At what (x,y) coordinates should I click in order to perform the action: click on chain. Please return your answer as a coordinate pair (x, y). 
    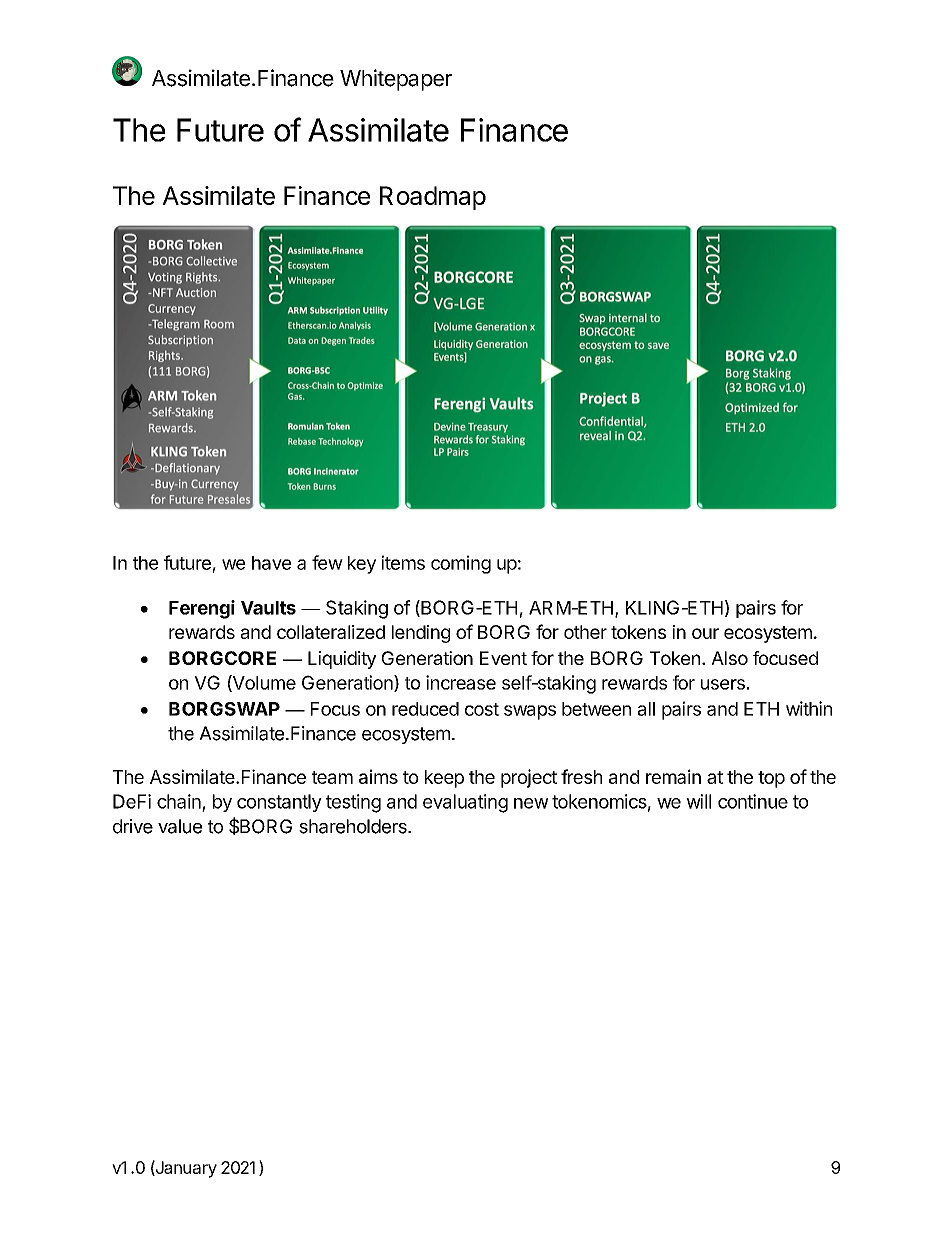
    Looking at the image, I should click on (179, 801).
